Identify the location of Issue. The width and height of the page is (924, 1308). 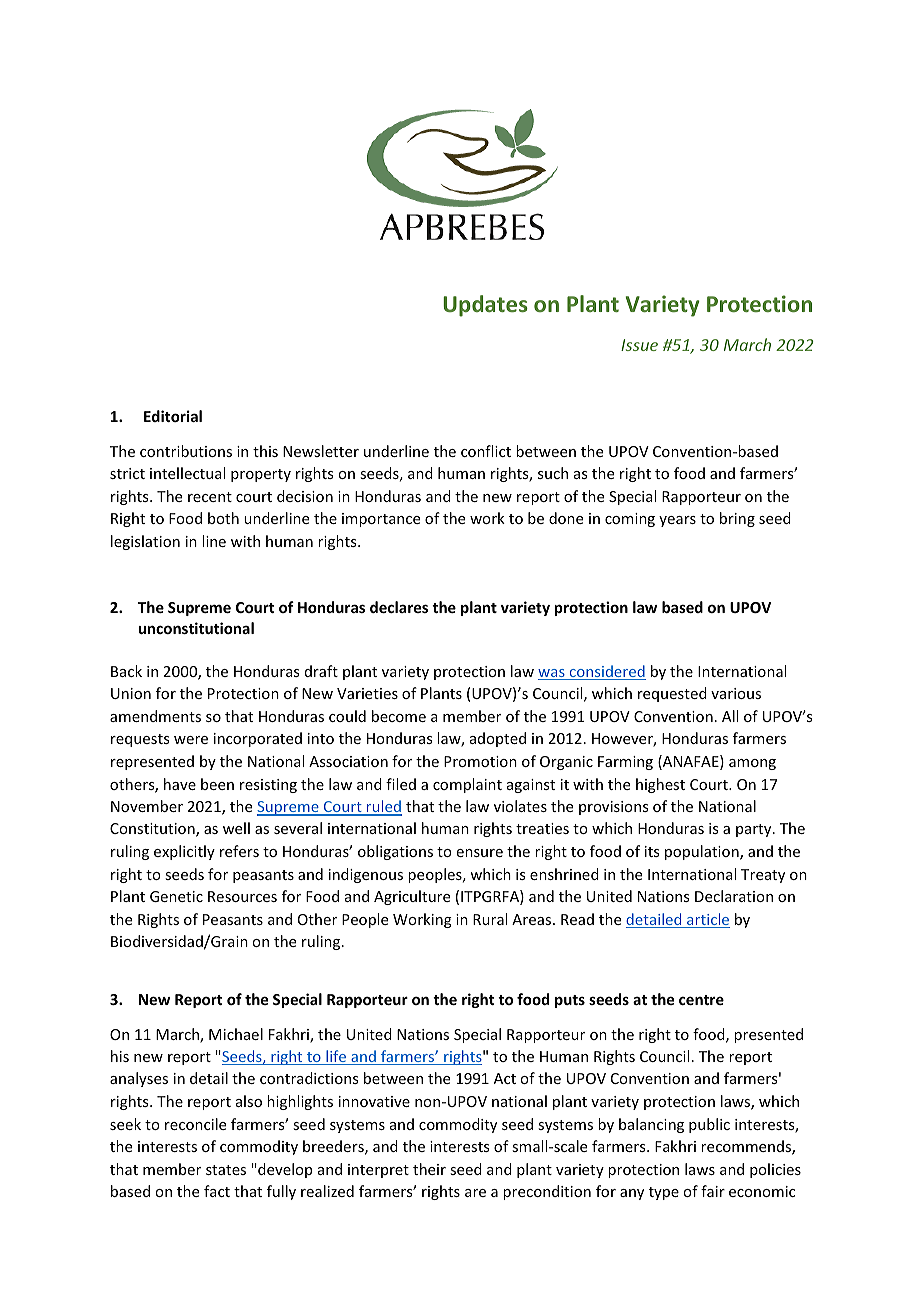
(639, 345).
